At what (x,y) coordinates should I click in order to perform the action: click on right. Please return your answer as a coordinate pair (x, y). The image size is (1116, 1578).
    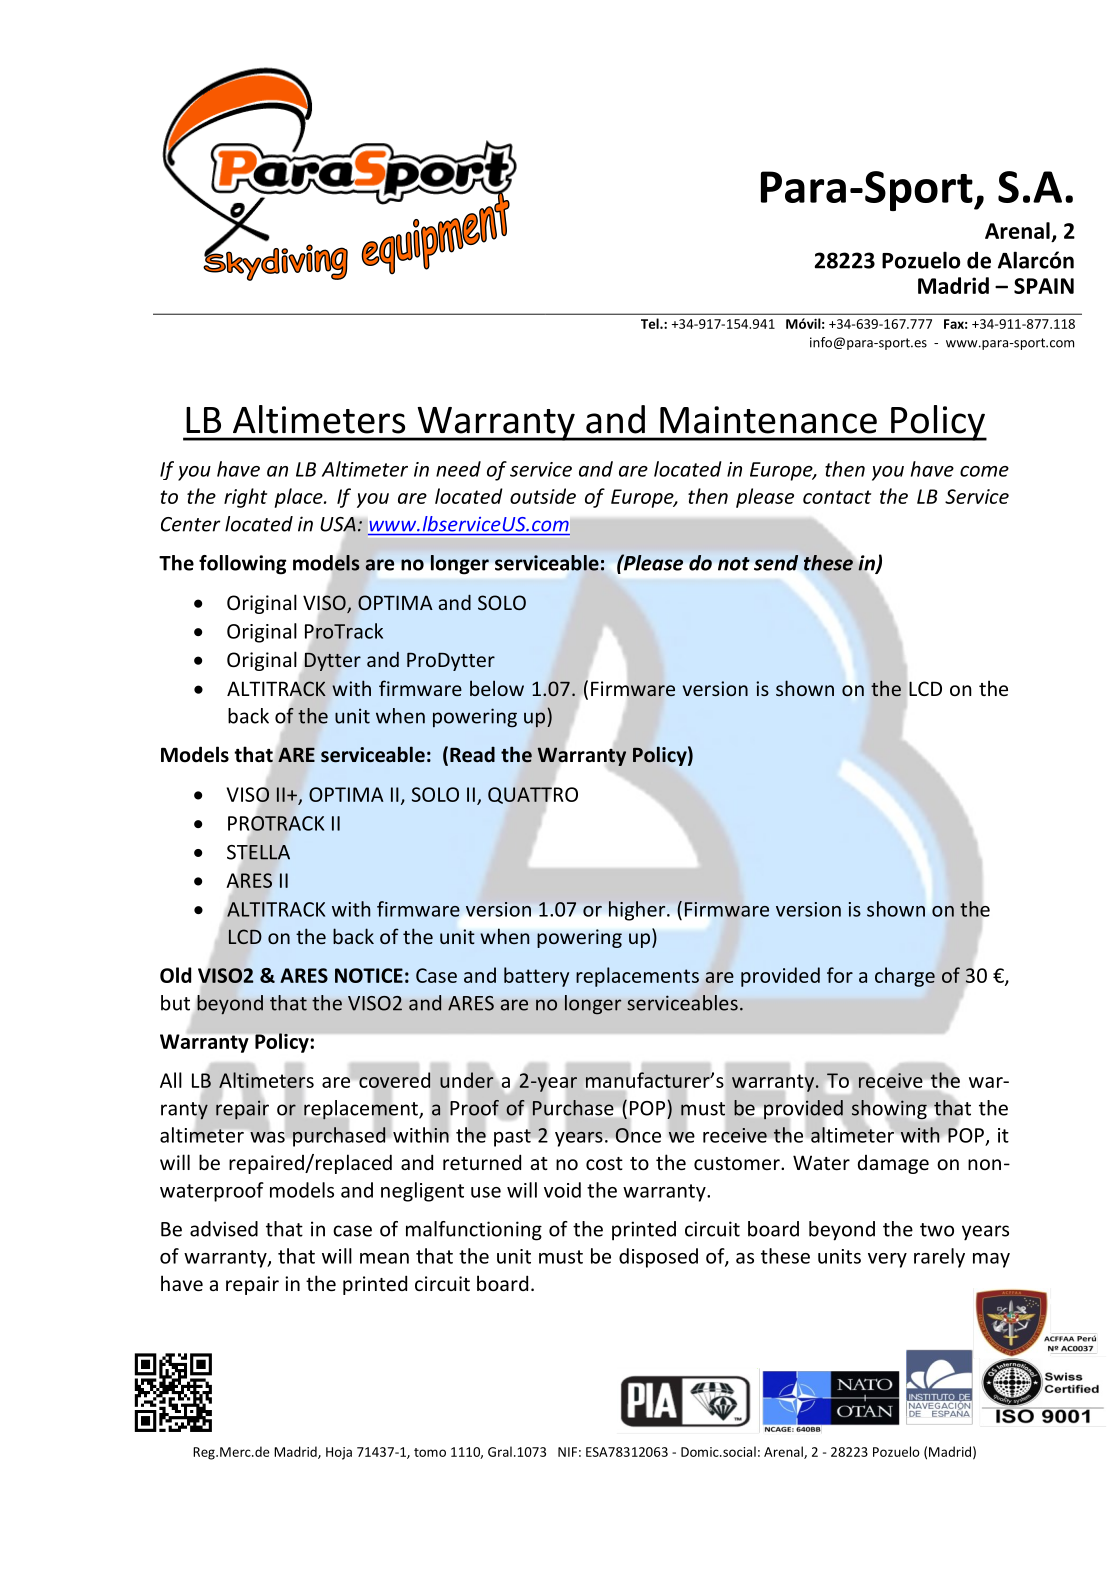
    Looking at the image, I should click on (245, 498).
